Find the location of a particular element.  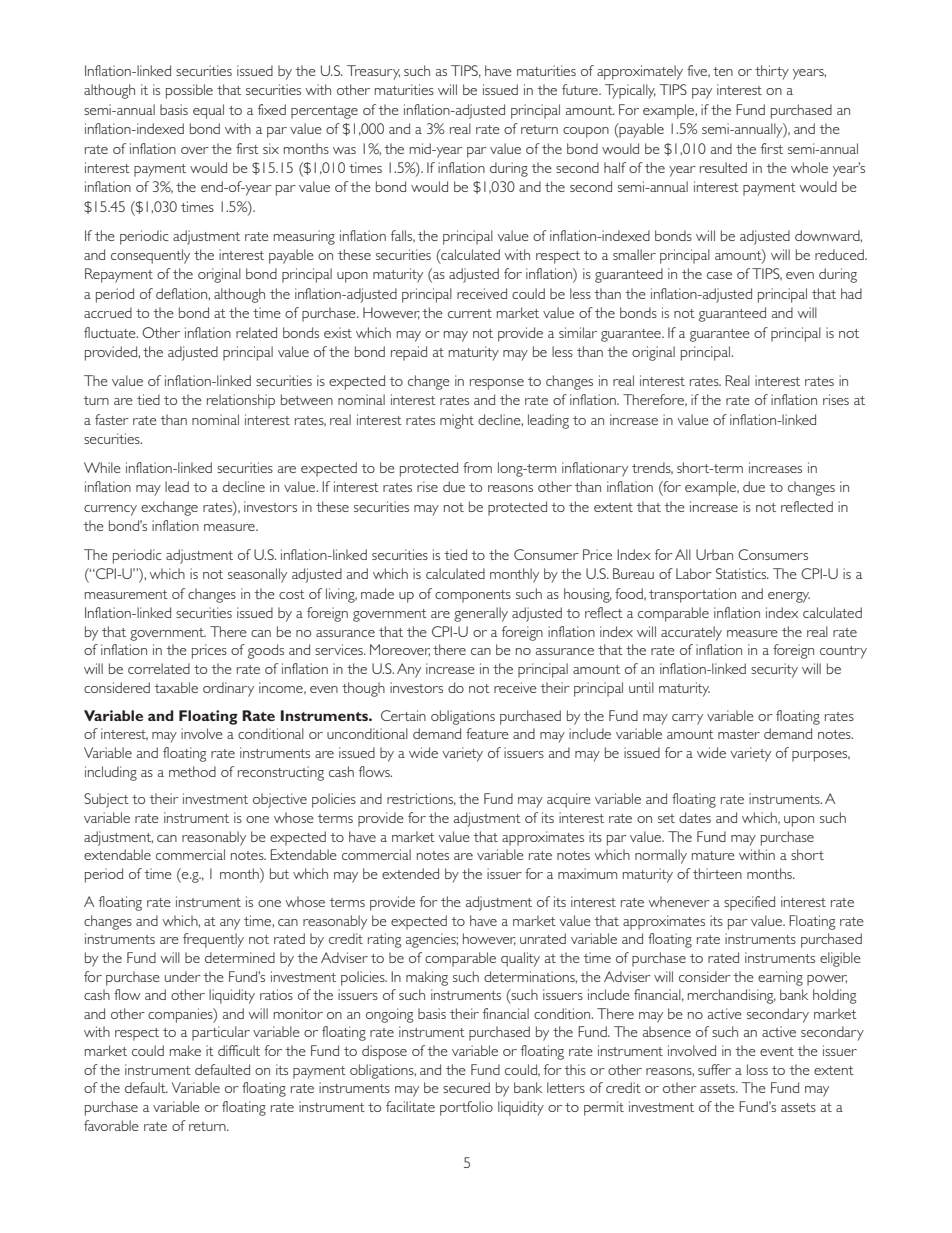

components is located at coordinates (473, 596).
